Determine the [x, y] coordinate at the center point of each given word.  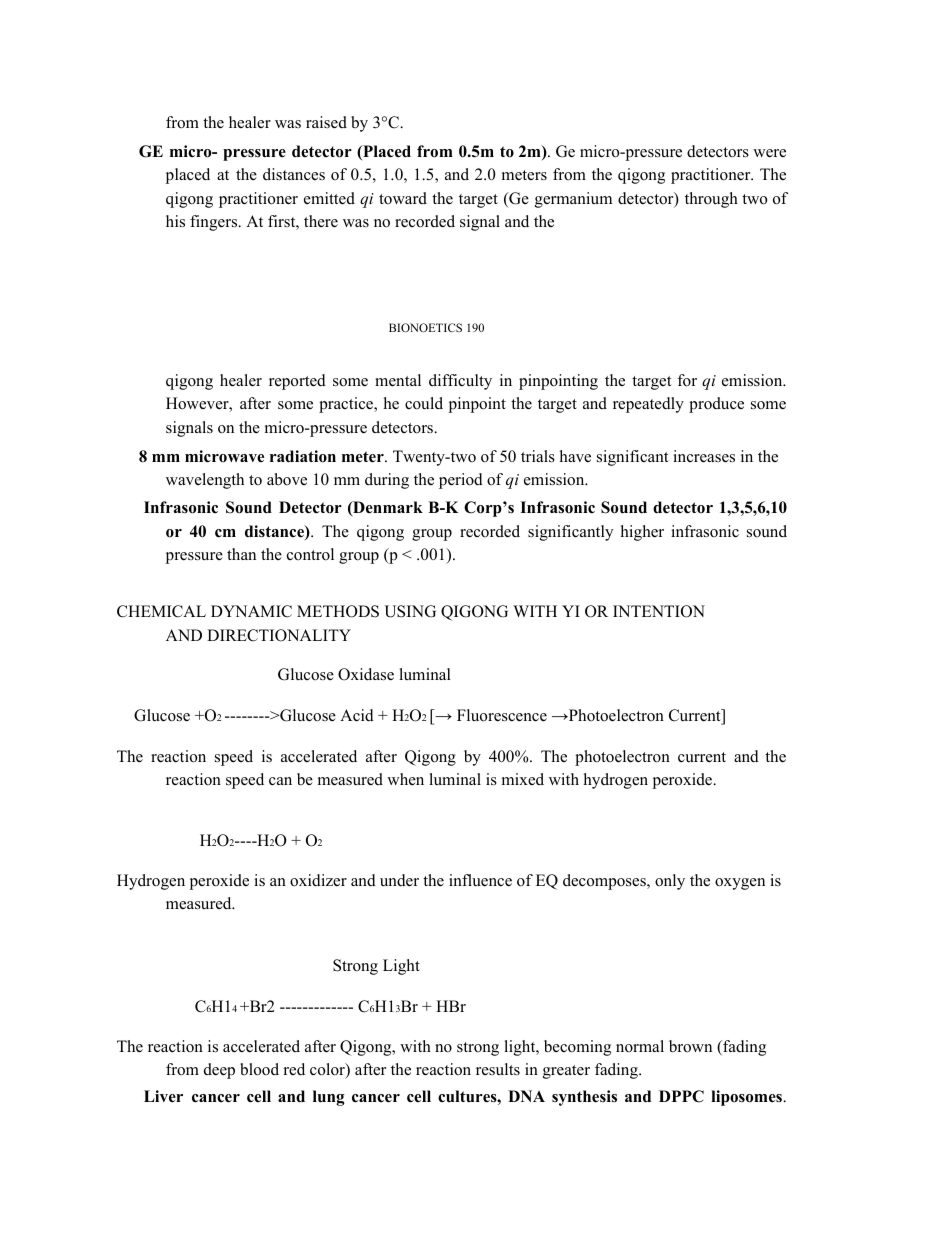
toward [403, 198]
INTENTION [659, 611]
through [711, 200]
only [670, 882]
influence [480, 880]
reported [297, 382]
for [687, 380]
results [498, 1069]
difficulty [460, 382]
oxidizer [318, 880]
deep [219, 1071]
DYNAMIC [251, 611]
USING [410, 611]
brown [690, 1046]
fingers [215, 223]
